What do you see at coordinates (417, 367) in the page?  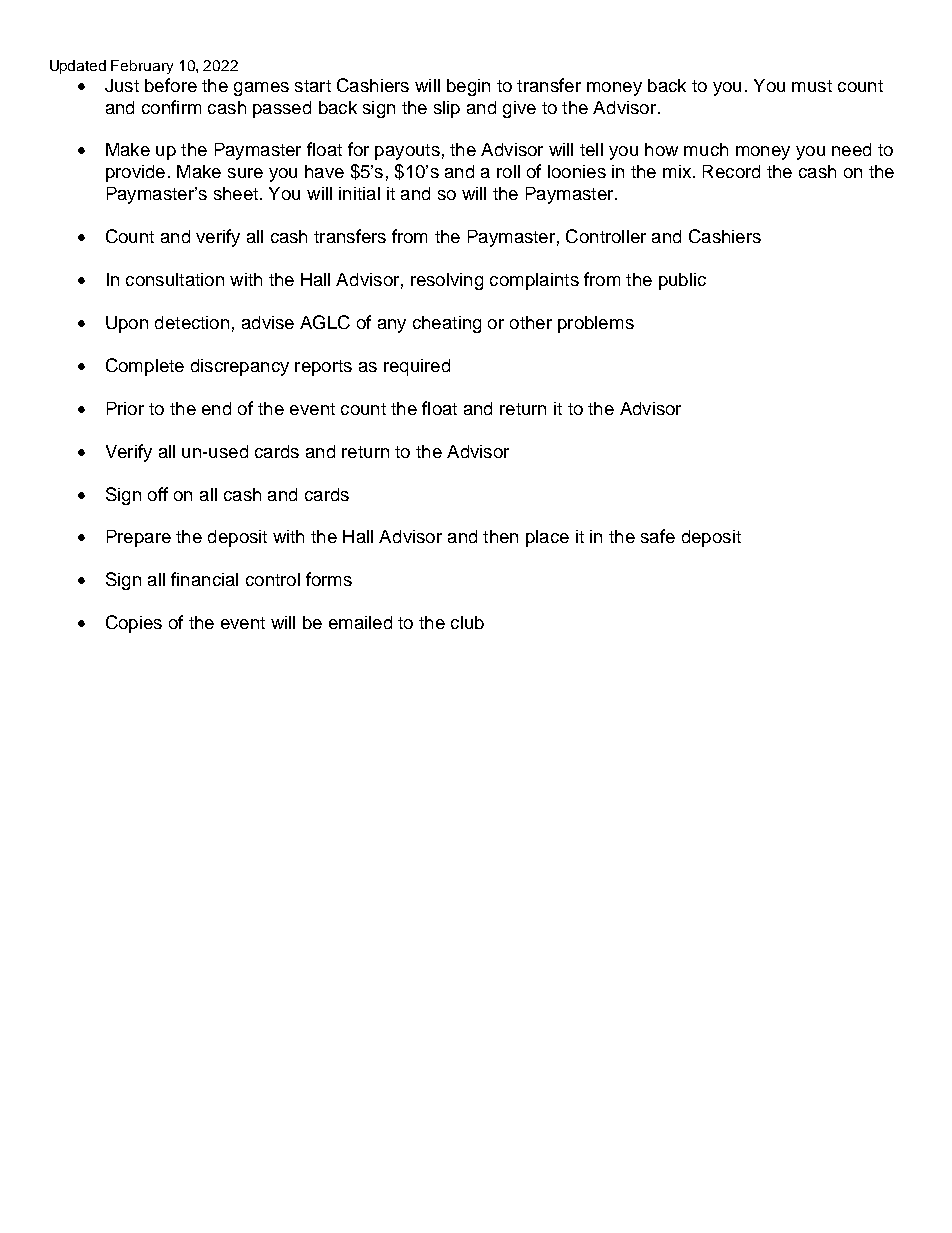 I see `required` at bounding box center [417, 367].
